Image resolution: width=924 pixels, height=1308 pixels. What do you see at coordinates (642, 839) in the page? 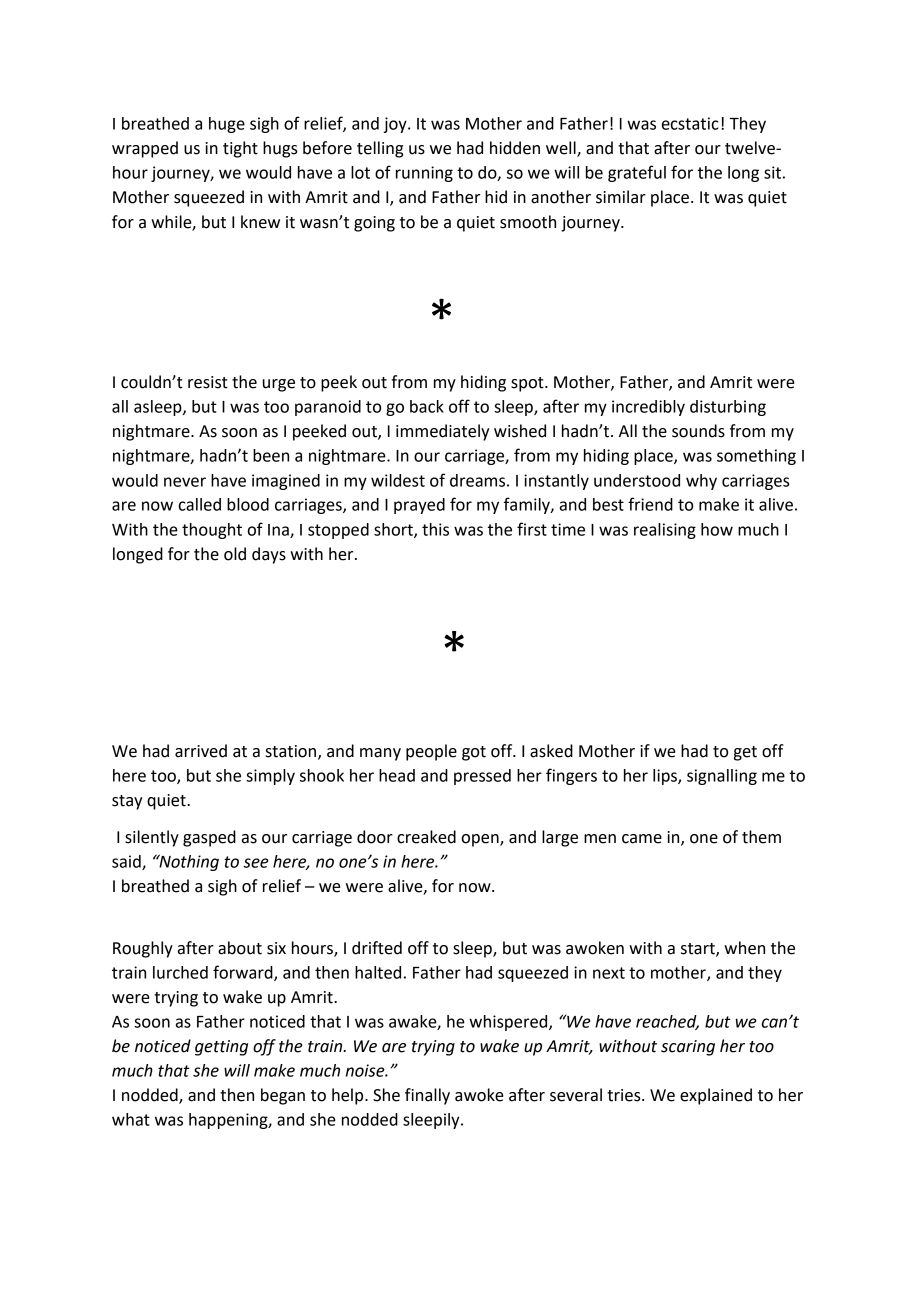
I see `came` at bounding box center [642, 839].
